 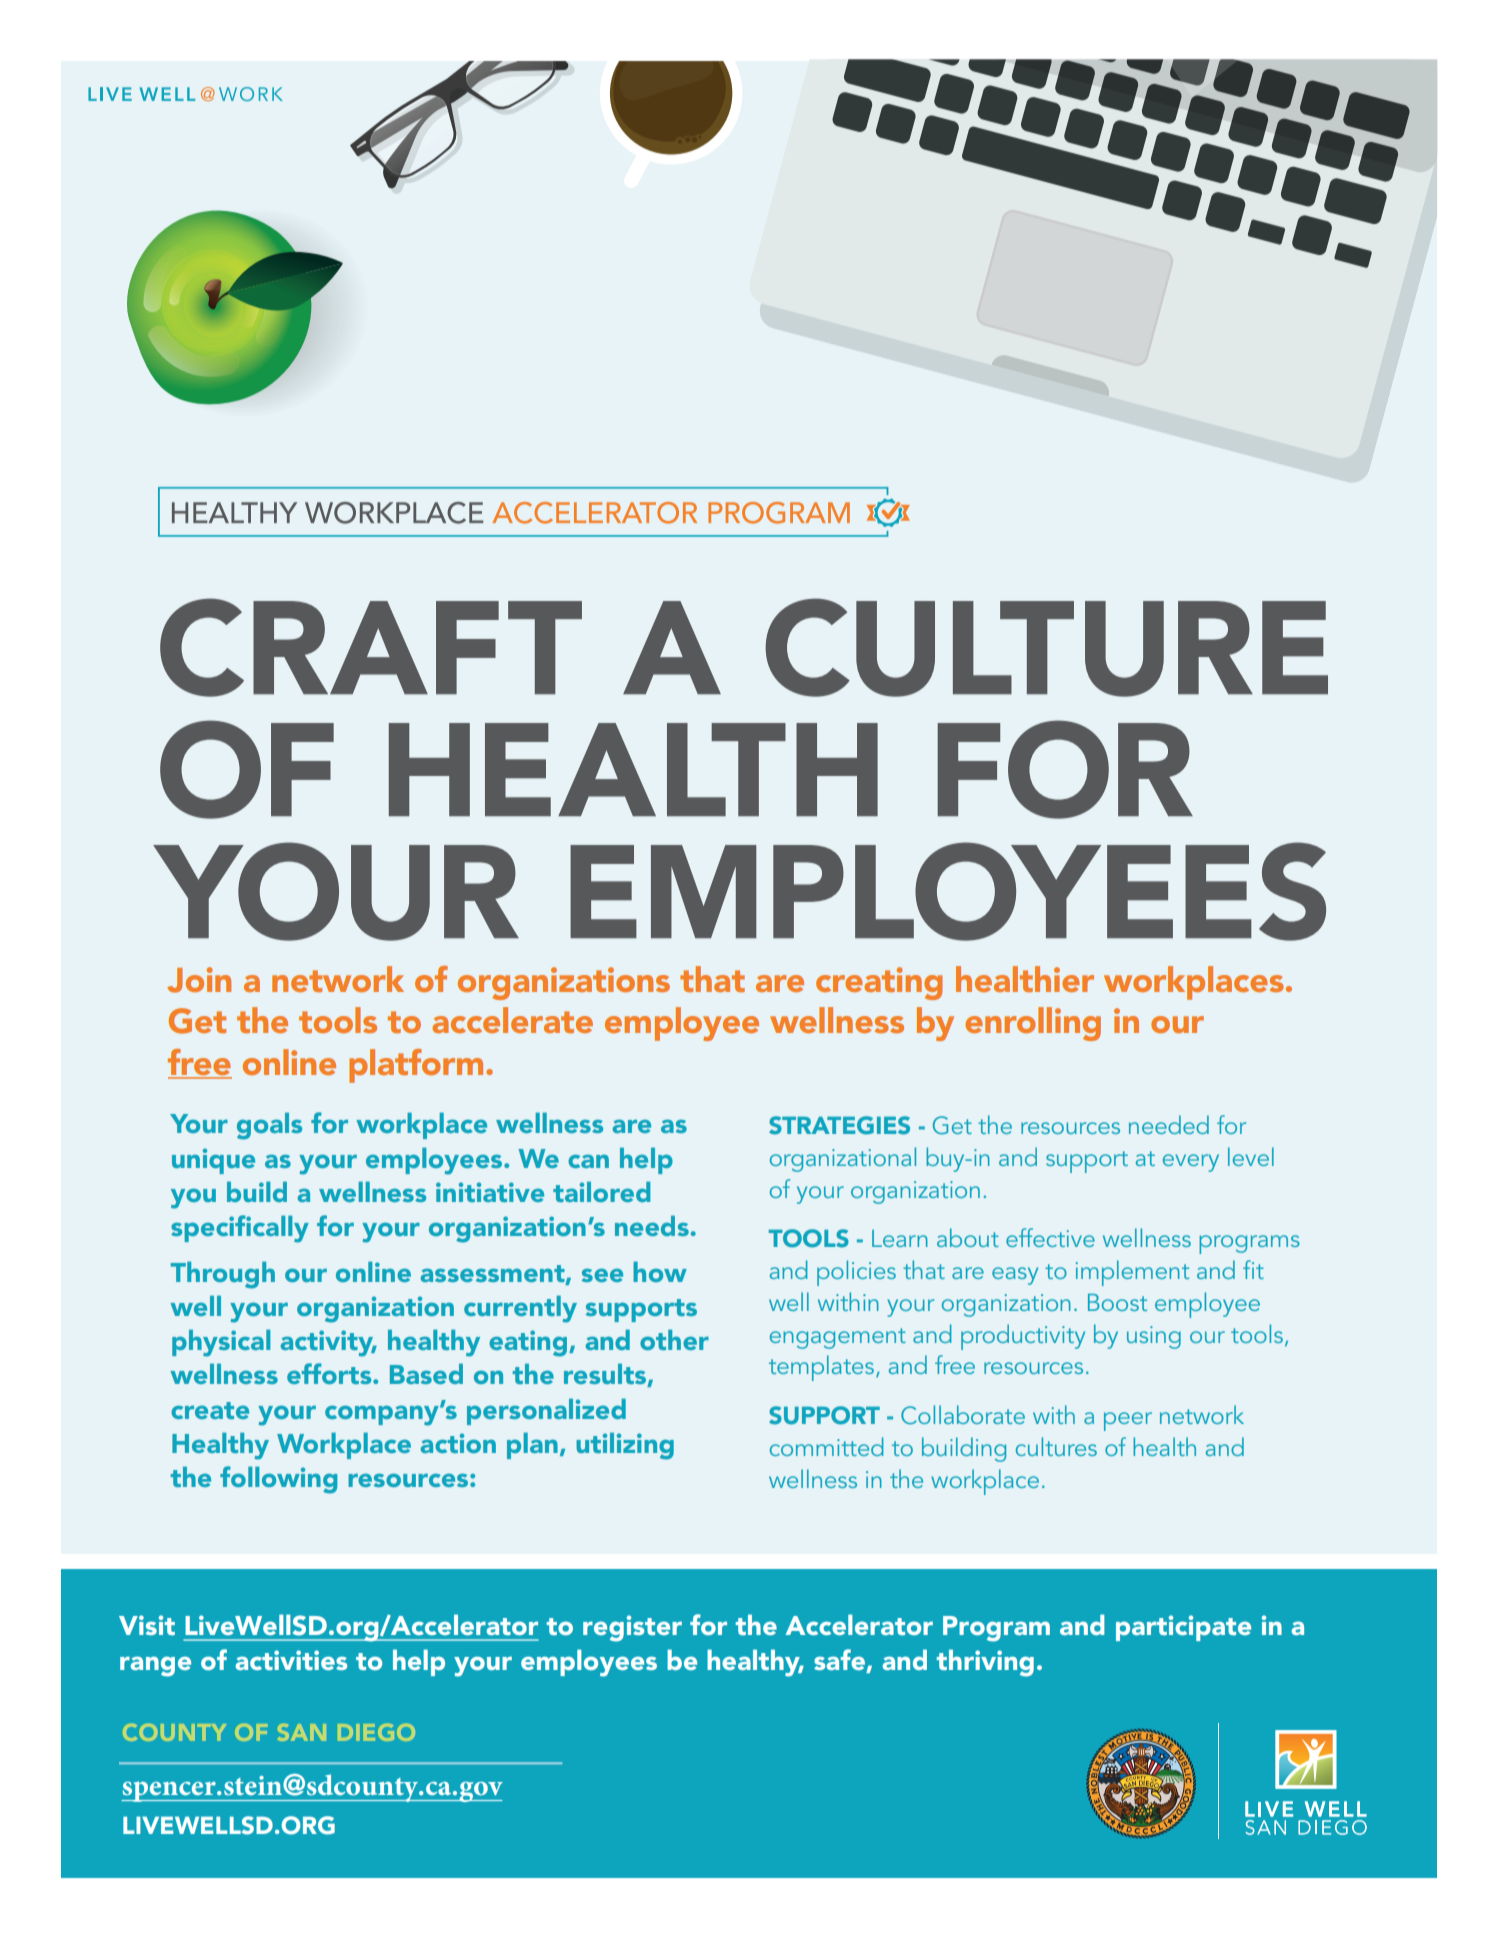 What do you see at coordinates (302, 1732) in the screenshot?
I see `SAN` at bounding box center [302, 1732].
